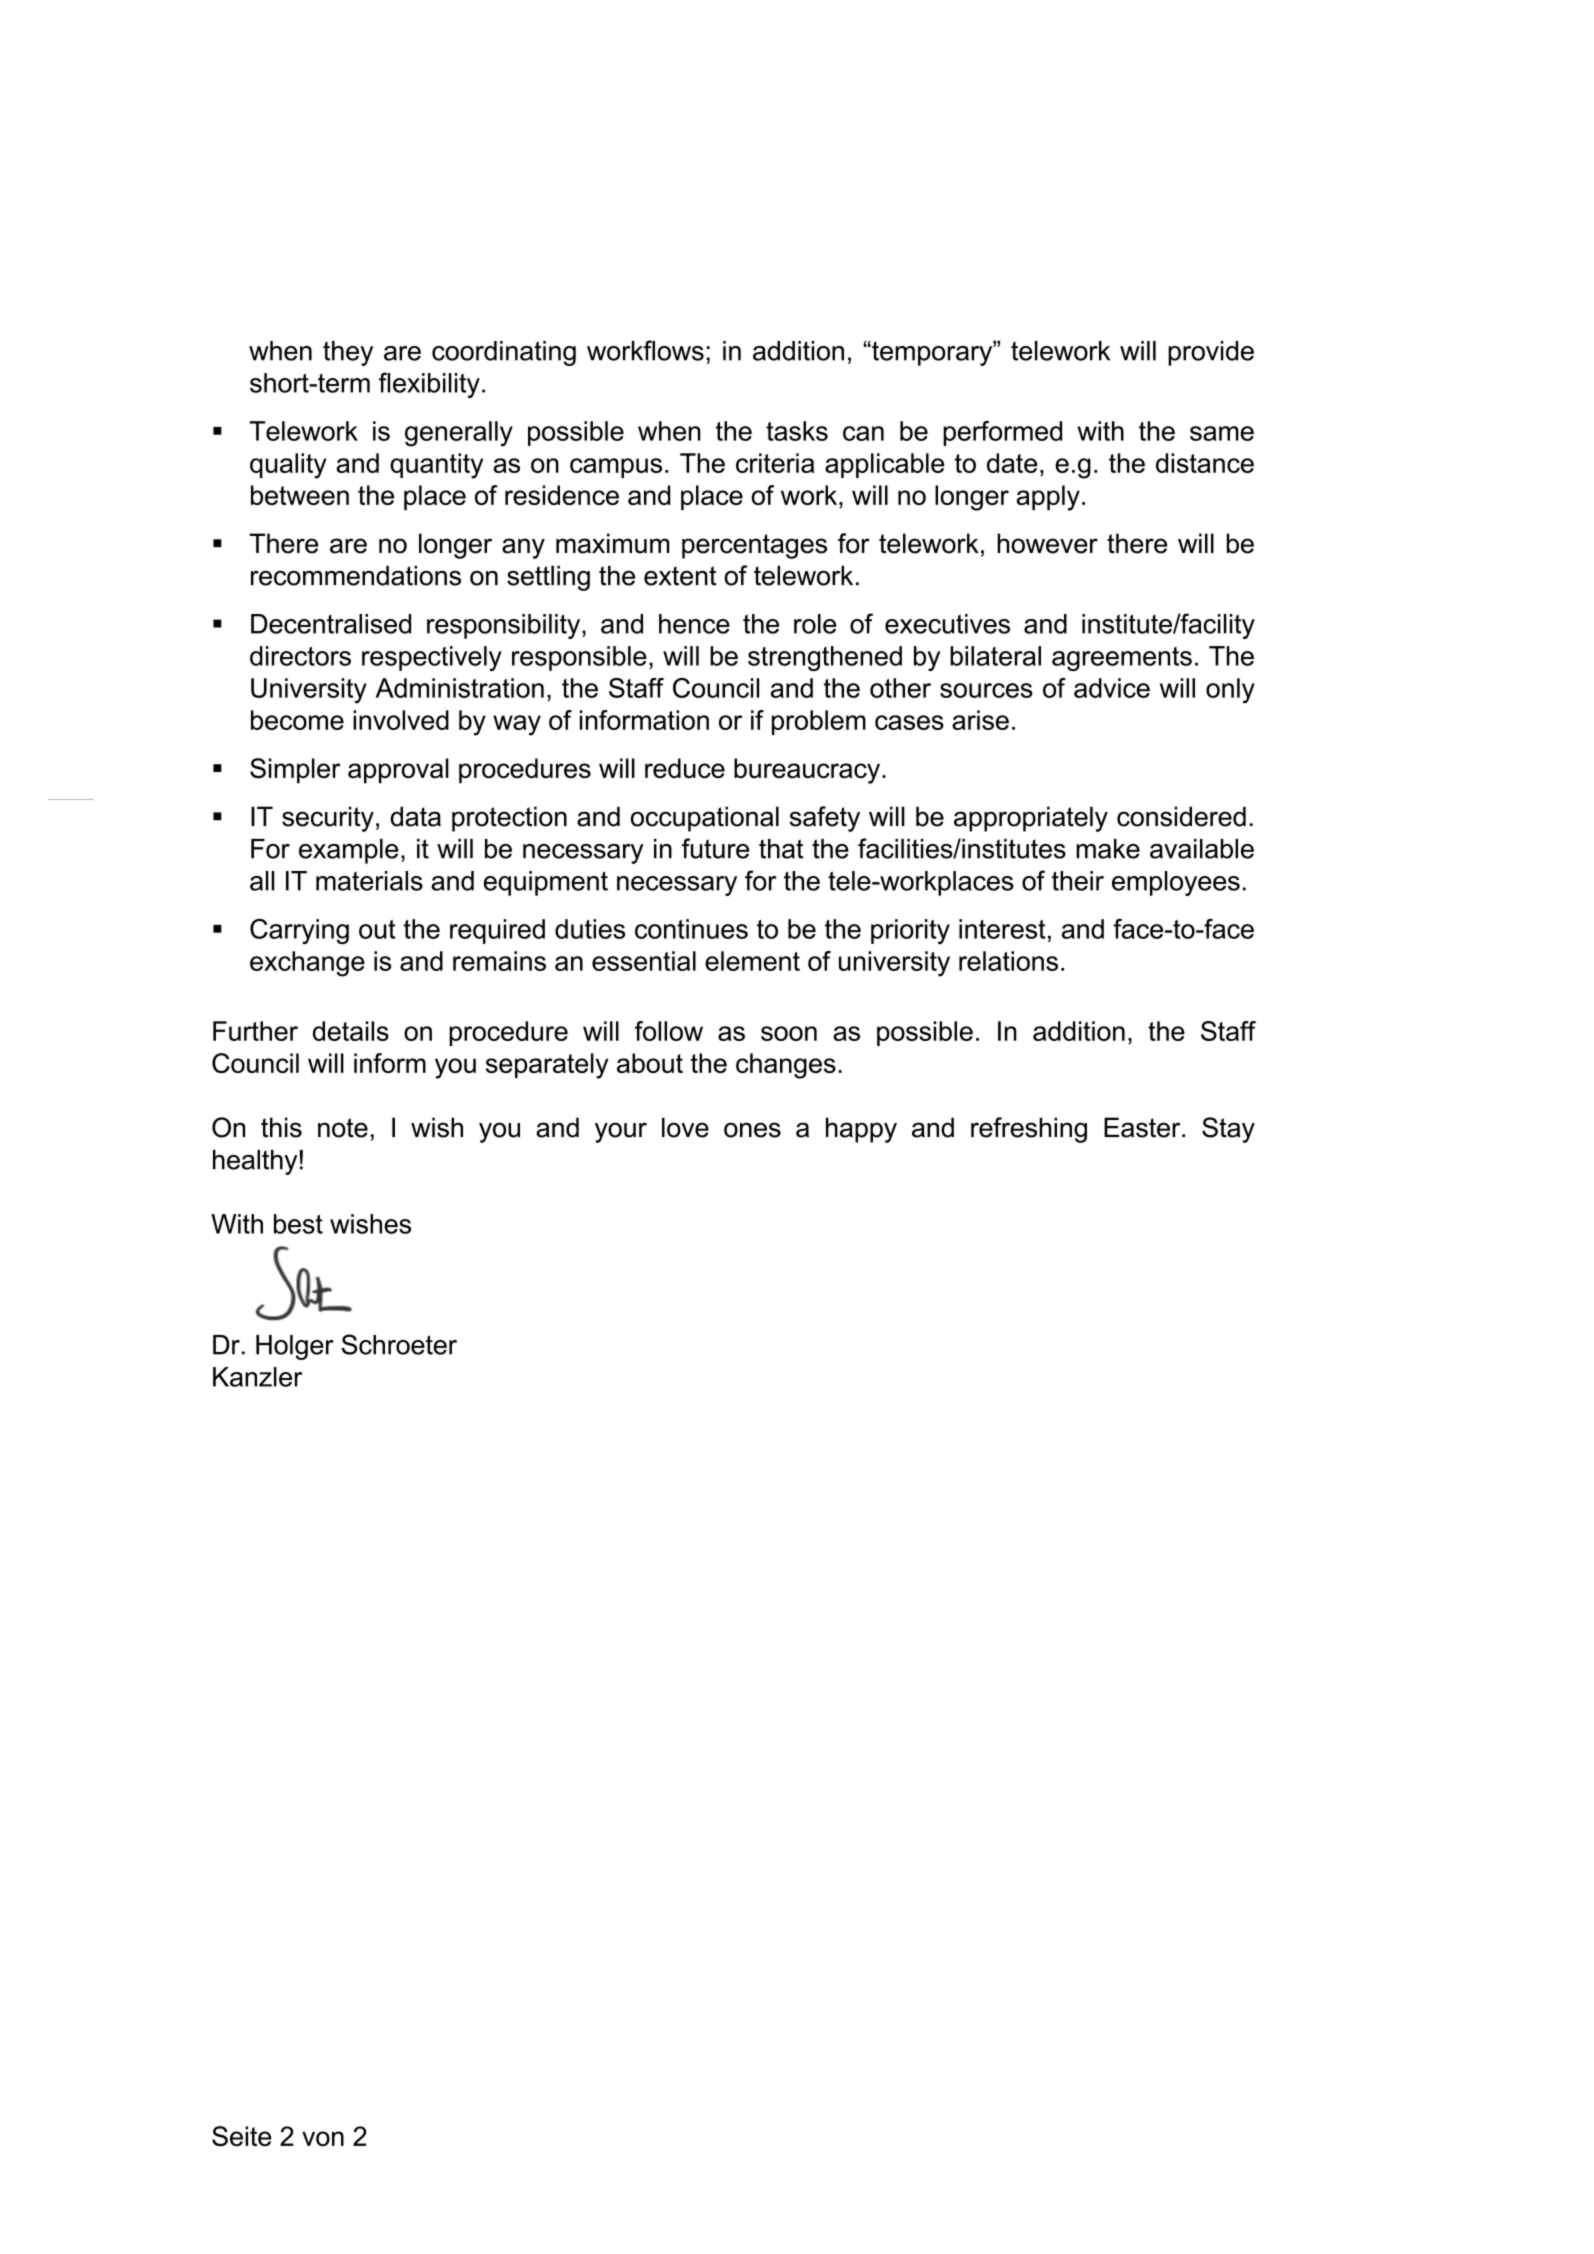 This screenshot has width=1594, height=2254. What do you see at coordinates (307, 964) in the screenshot?
I see `exchange` at bounding box center [307, 964].
